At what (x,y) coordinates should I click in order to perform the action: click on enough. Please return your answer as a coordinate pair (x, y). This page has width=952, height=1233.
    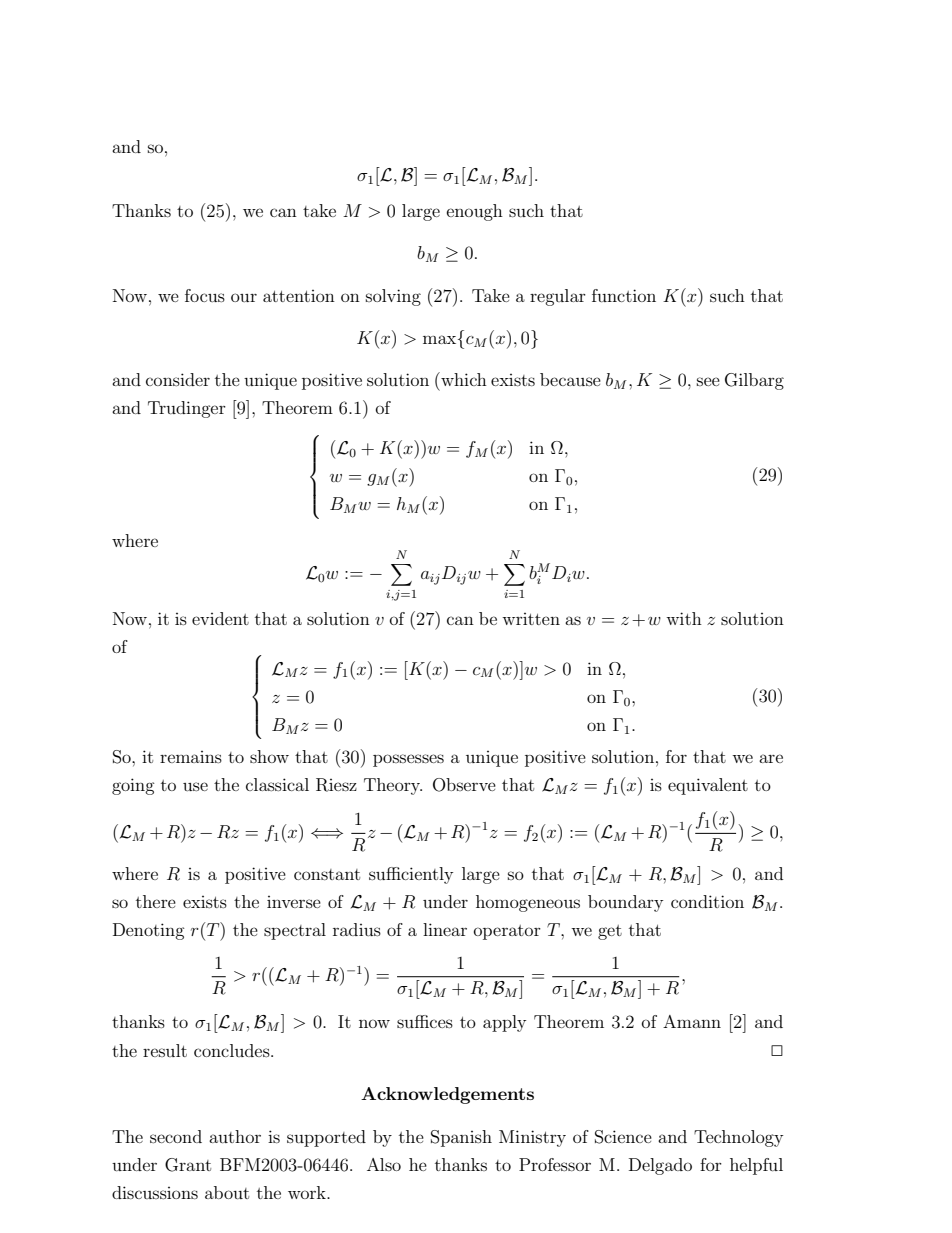
    Looking at the image, I should click on (475, 212).
